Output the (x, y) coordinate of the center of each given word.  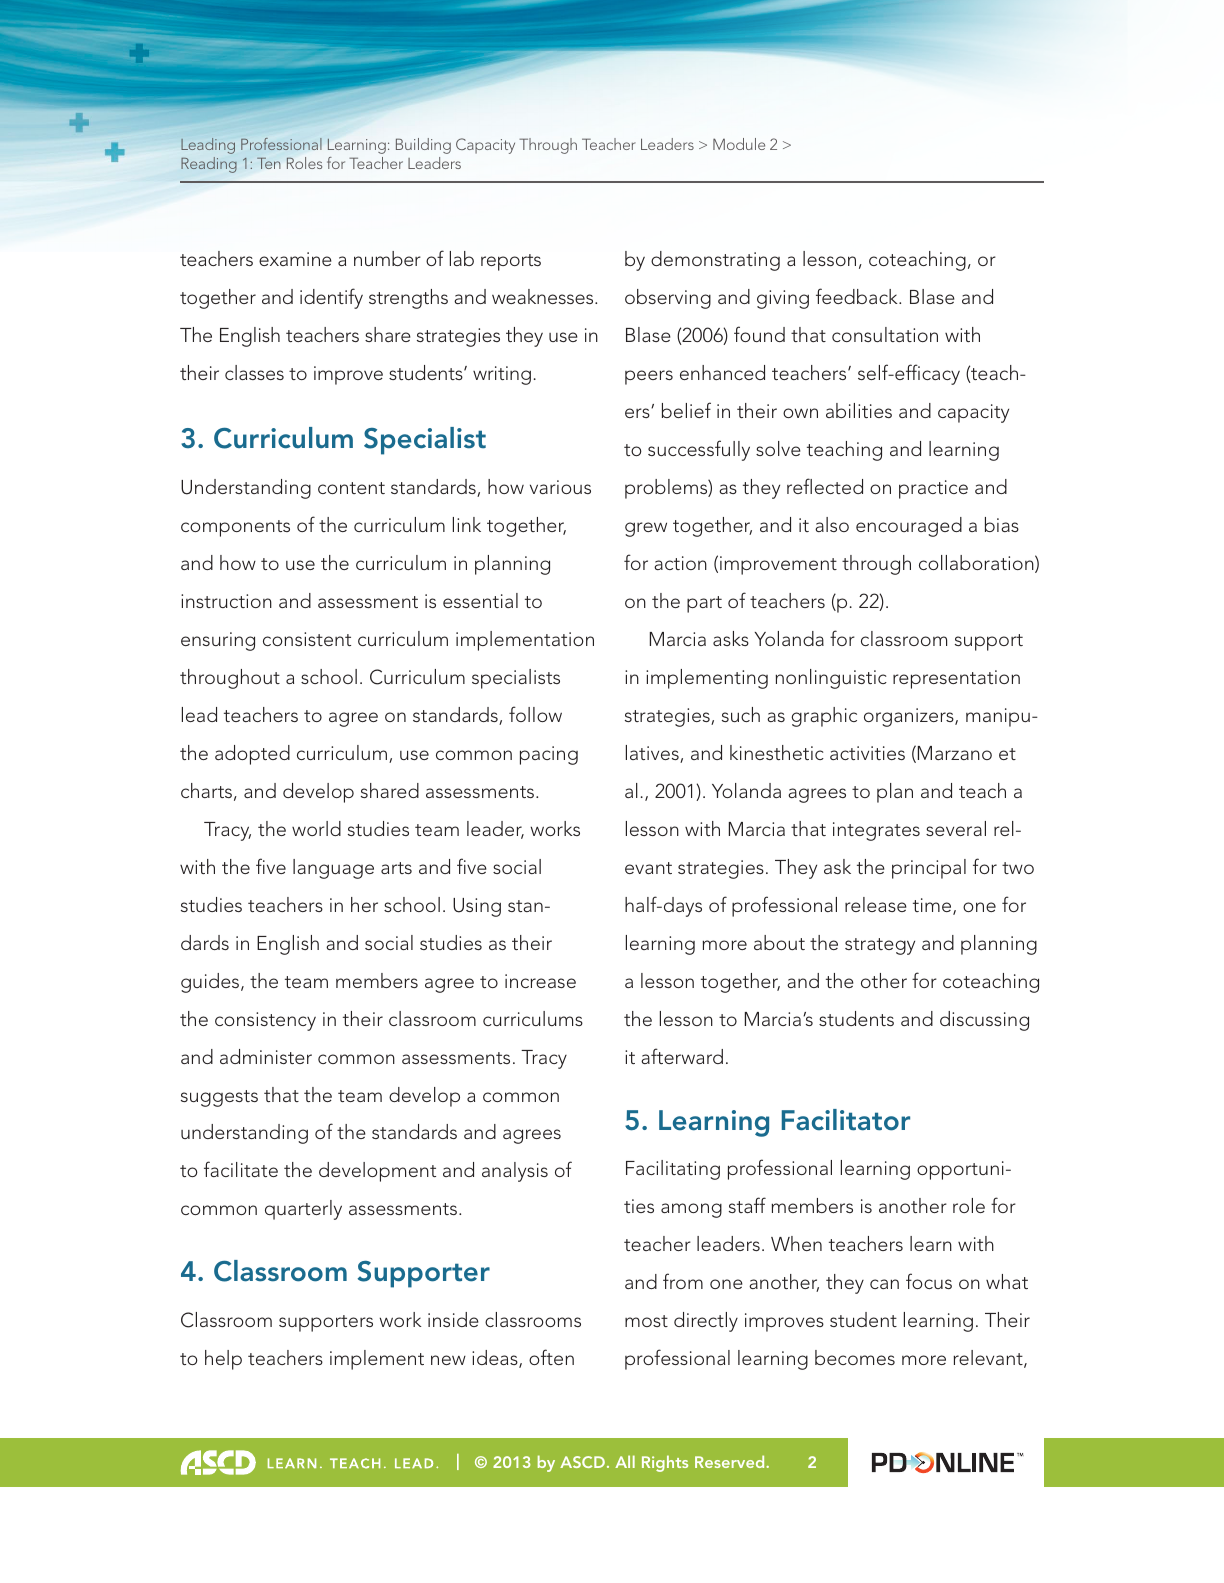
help (223, 1360)
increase (540, 981)
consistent (307, 639)
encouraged (909, 527)
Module (739, 144)
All (625, 1461)
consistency (265, 1021)
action (680, 563)
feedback (858, 296)
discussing (984, 1021)
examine (295, 259)
